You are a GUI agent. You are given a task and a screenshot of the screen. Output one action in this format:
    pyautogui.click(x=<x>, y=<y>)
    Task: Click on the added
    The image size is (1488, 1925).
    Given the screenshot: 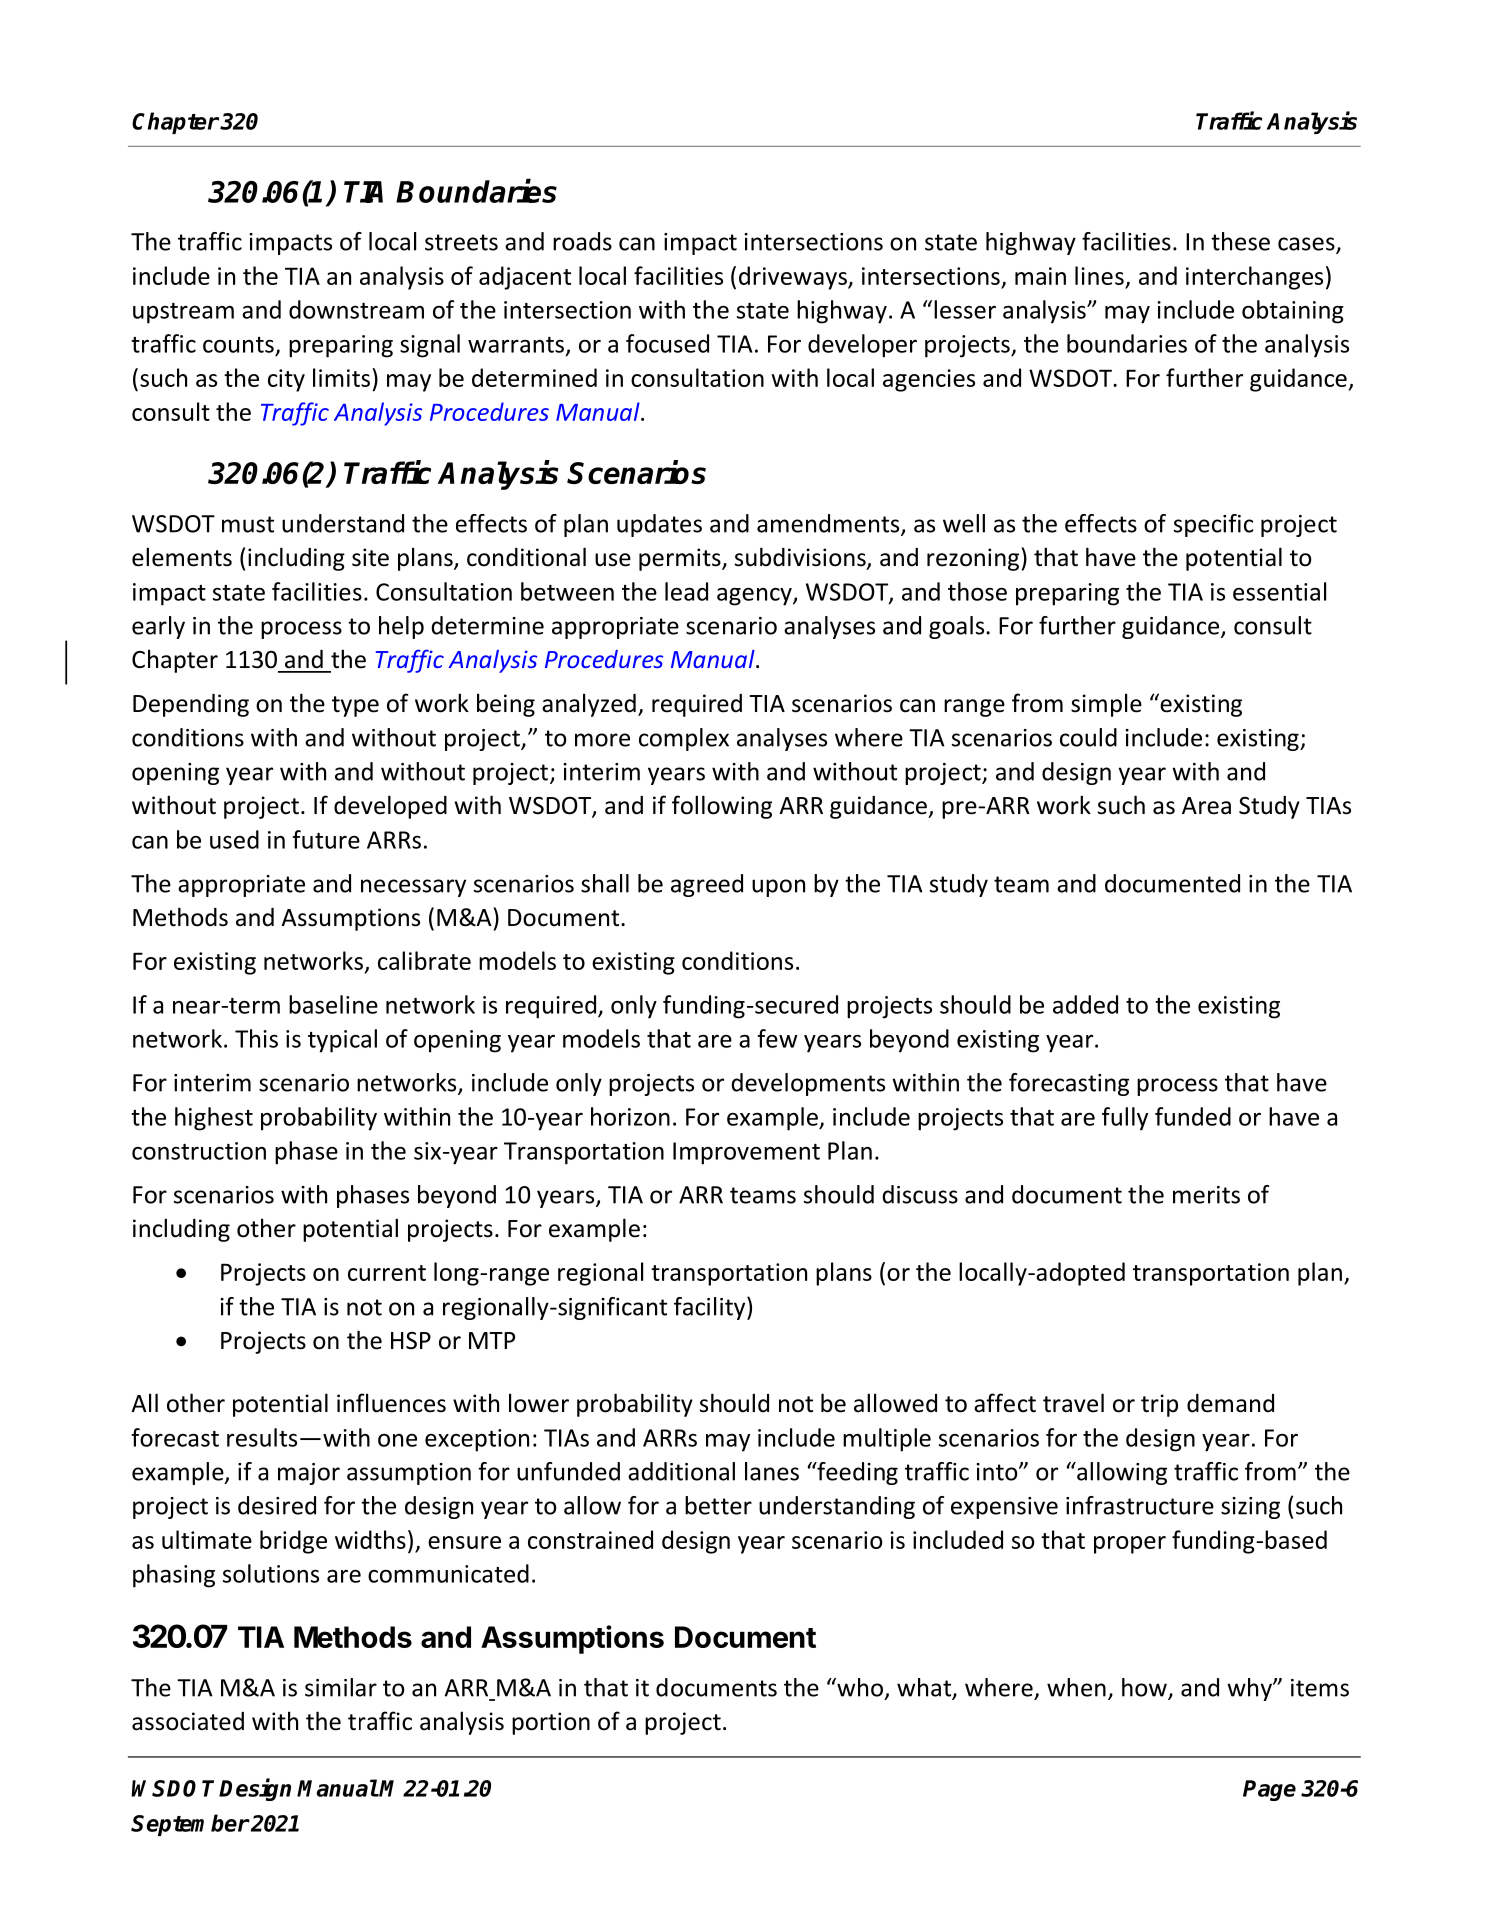 What is the action you would take?
    pyautogui.click(x=1085, y=1004)
